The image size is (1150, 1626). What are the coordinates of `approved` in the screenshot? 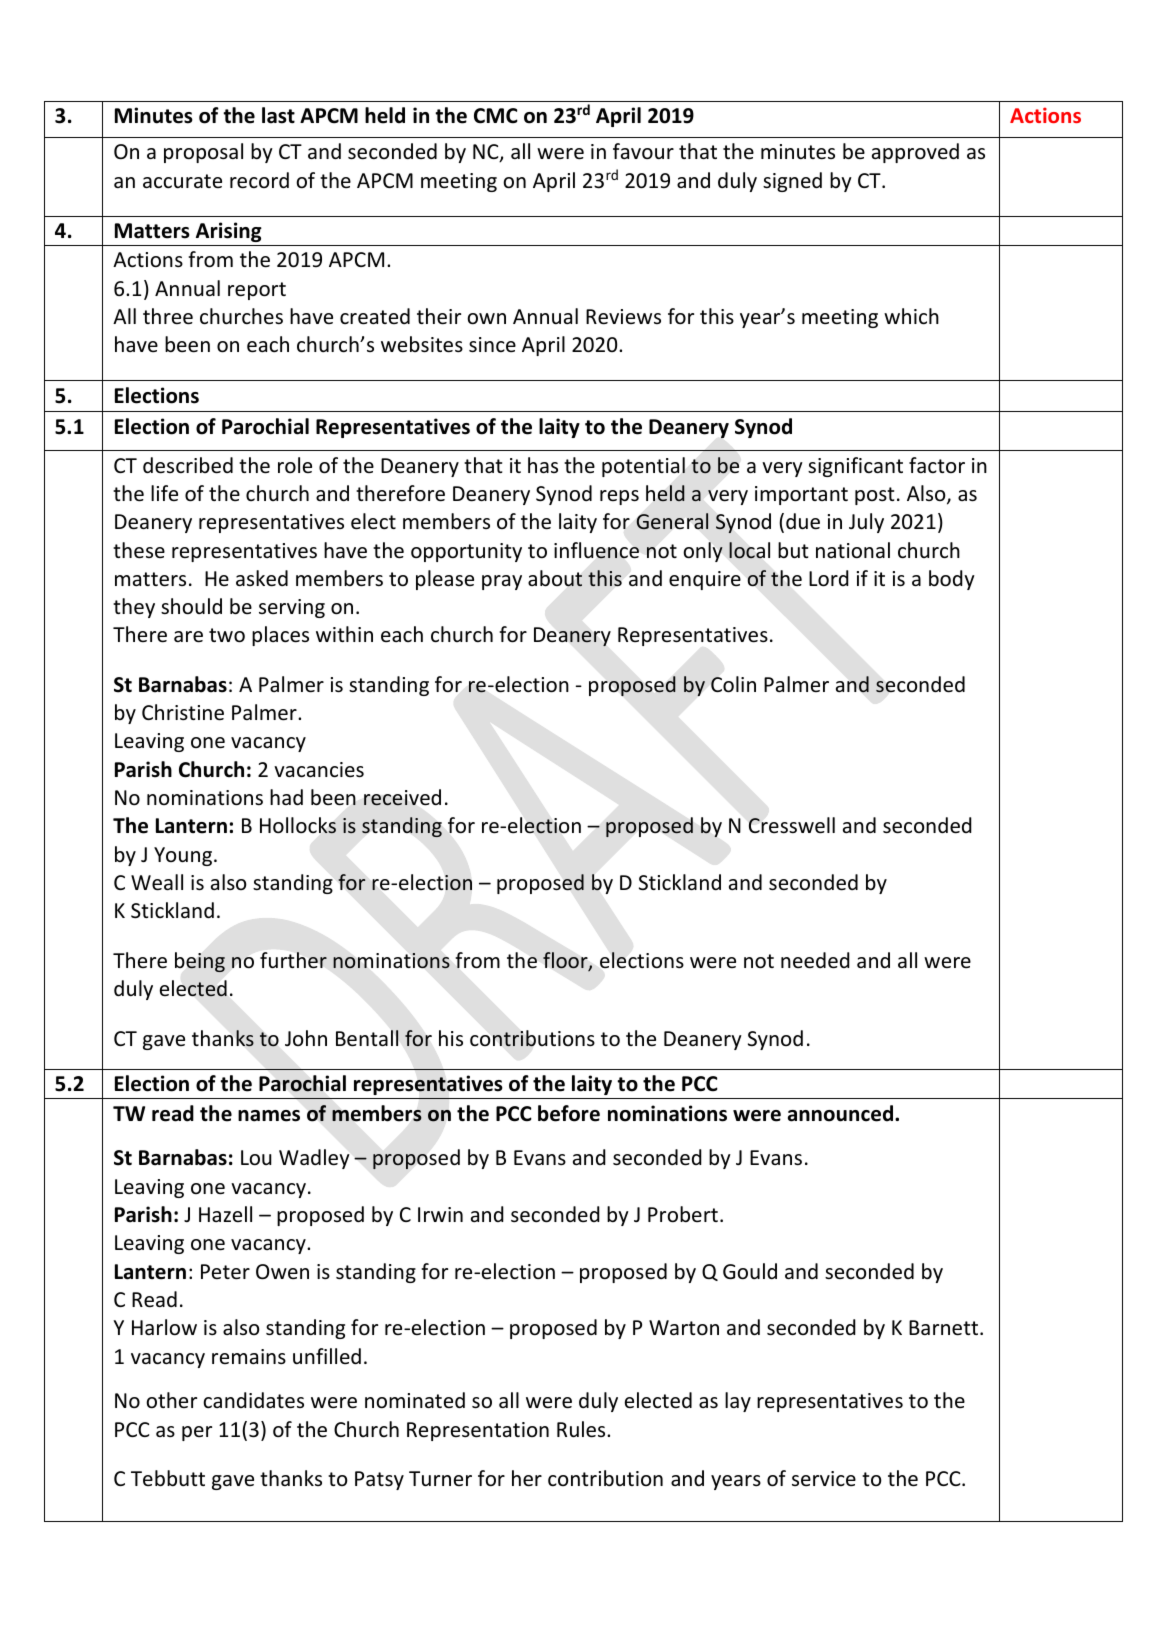 It's located at (915, 153).
